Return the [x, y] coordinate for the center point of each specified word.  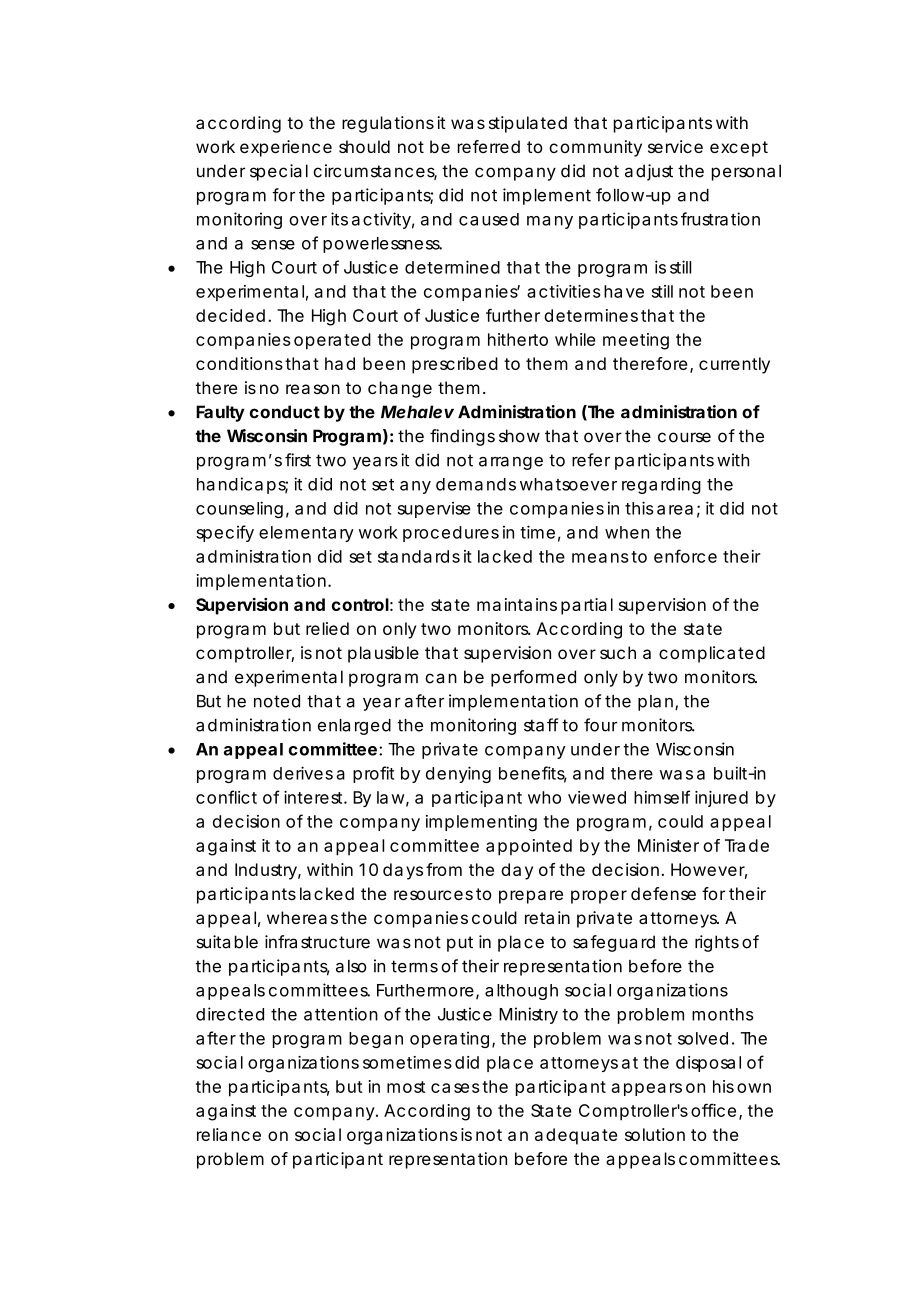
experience [286, 148]
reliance [229, 1134]
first [298, 460]
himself [662, 797]
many [550, 222]
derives [303, 773]
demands [476, 484]
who [544, 797]
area [675, 510]
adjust [649, 172]
